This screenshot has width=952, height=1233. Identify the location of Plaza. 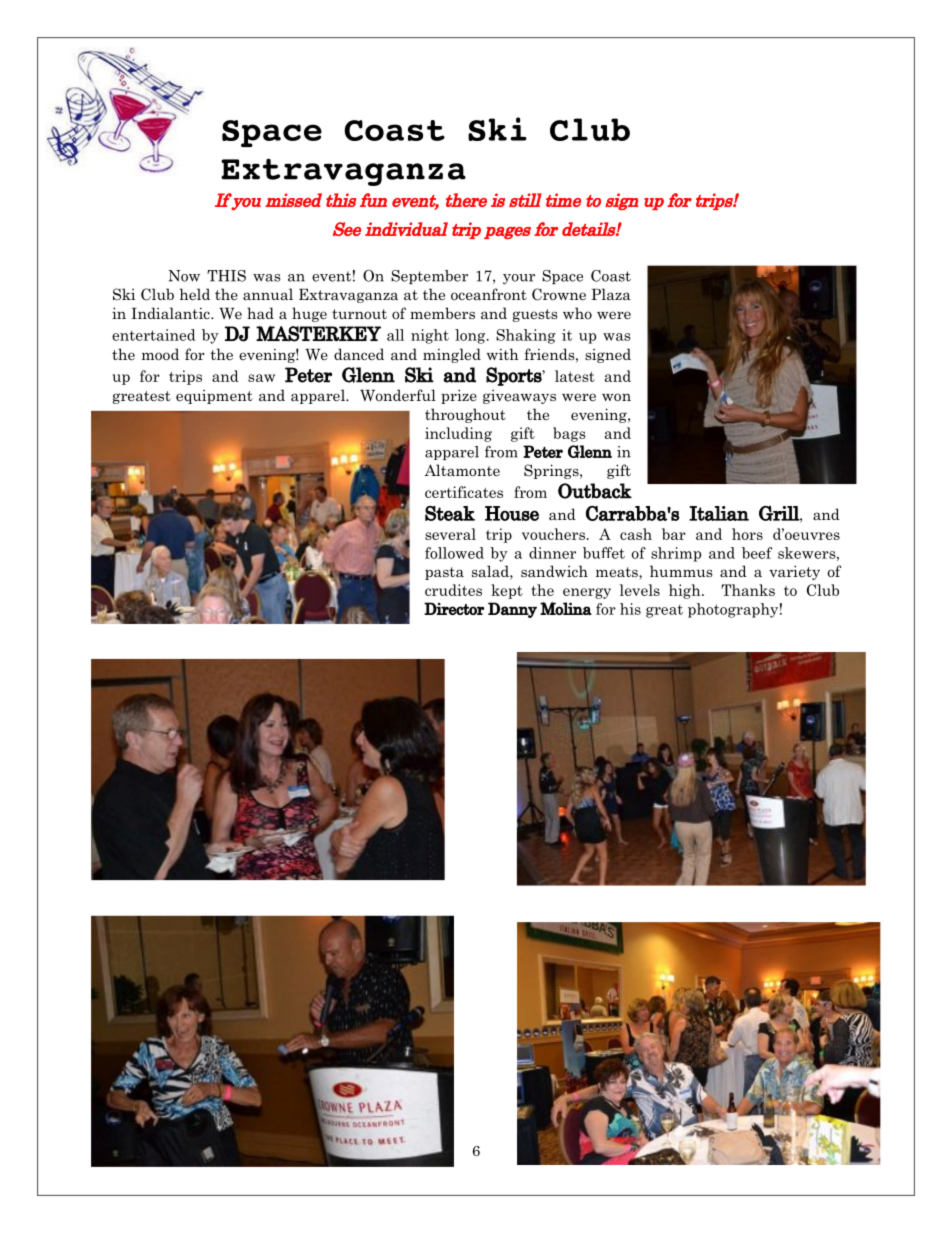
(611, 294).
